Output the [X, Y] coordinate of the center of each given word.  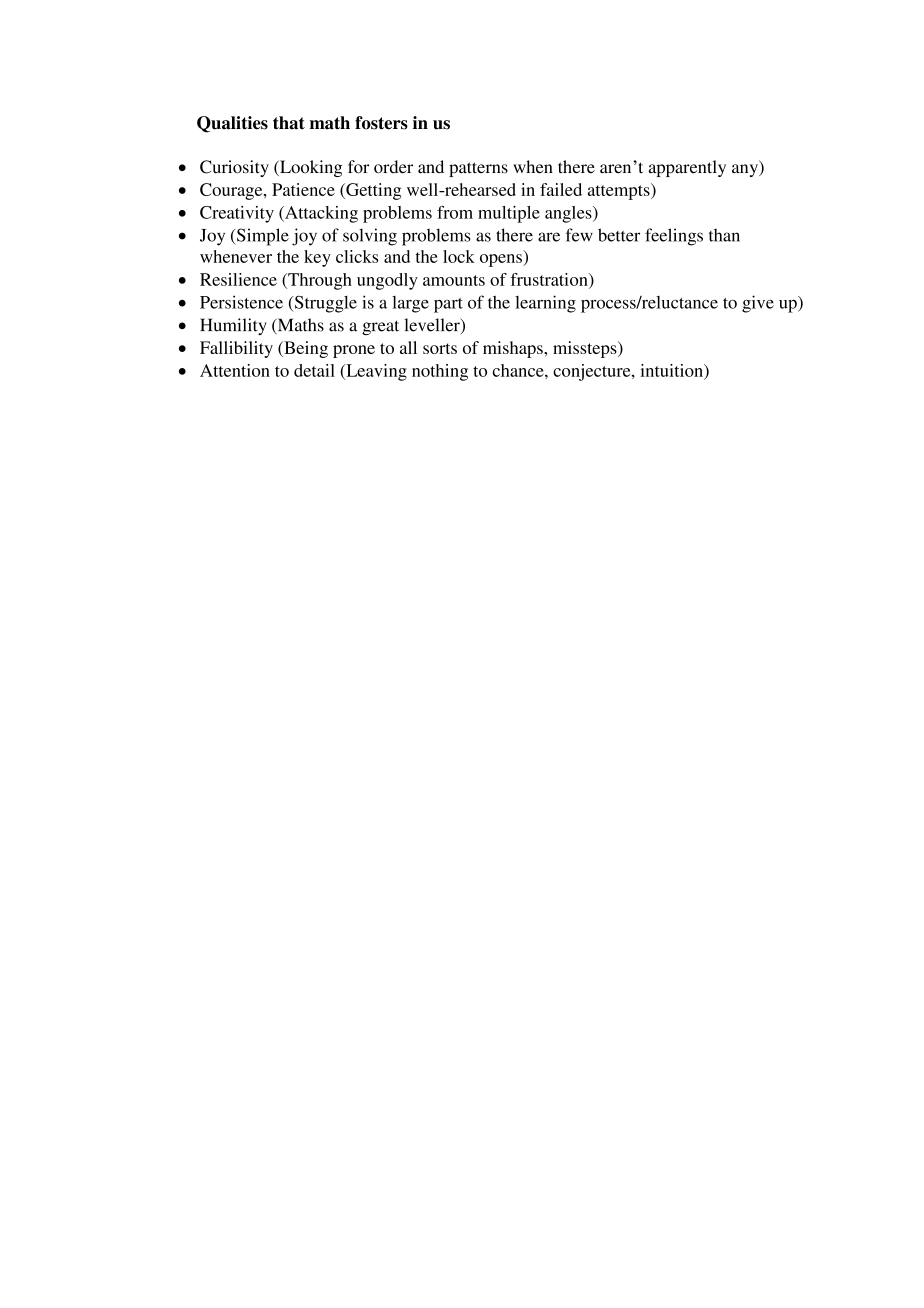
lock [459, 256]
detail [314, 370]
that [289, 123]
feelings [674, 237]
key [317, 258]
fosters [381, 123]
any [746, 170]
